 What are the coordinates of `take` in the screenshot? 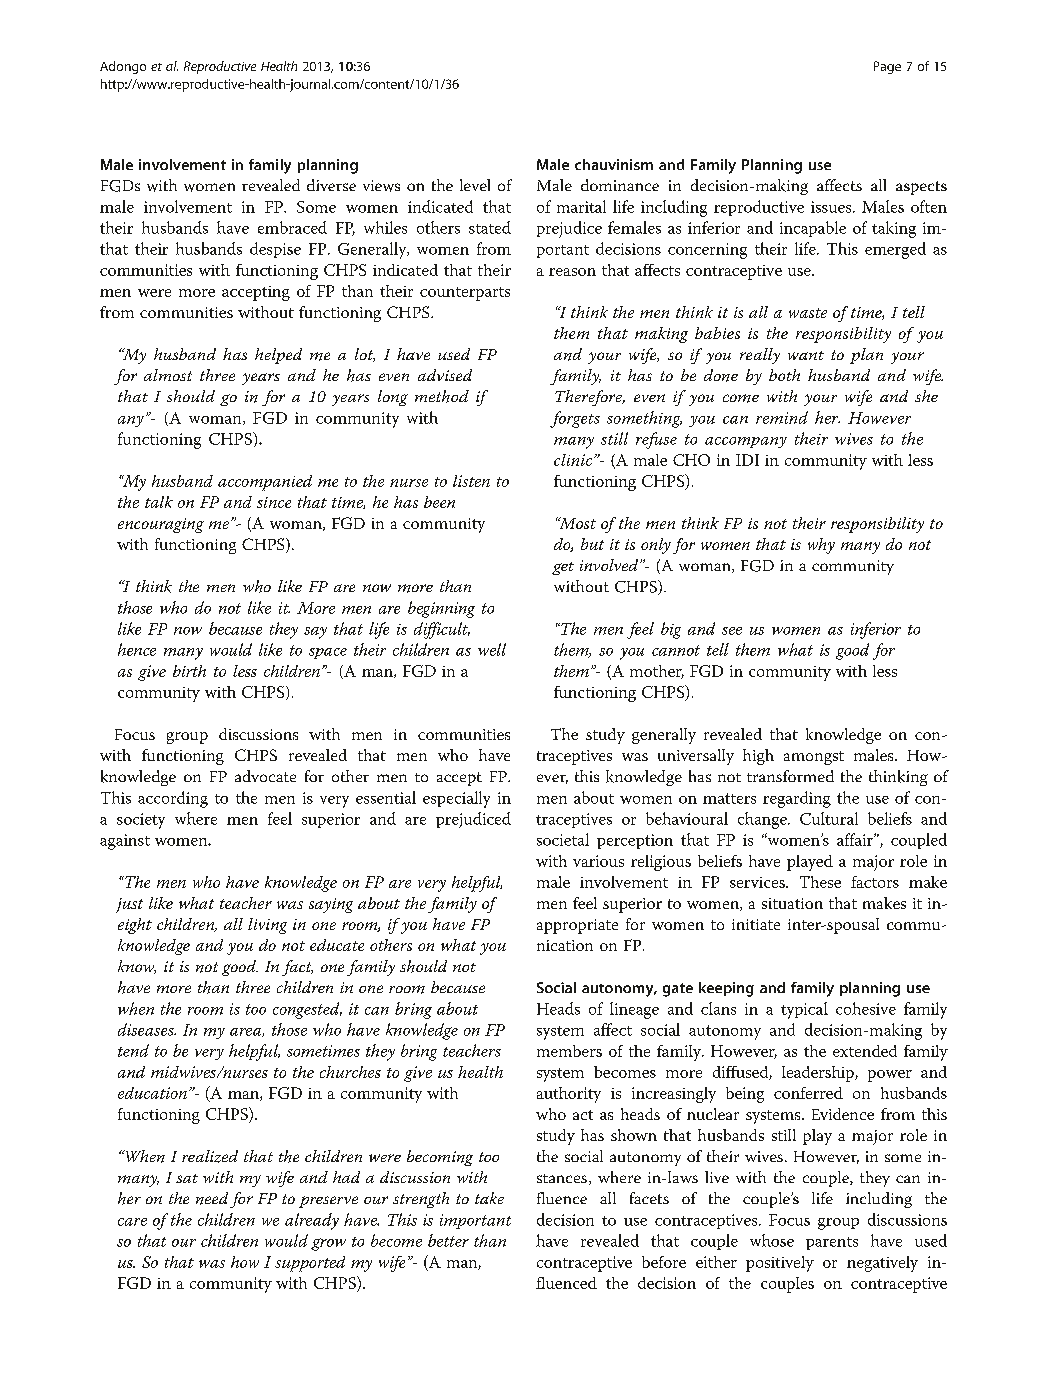 It's located at (489, 1198).
